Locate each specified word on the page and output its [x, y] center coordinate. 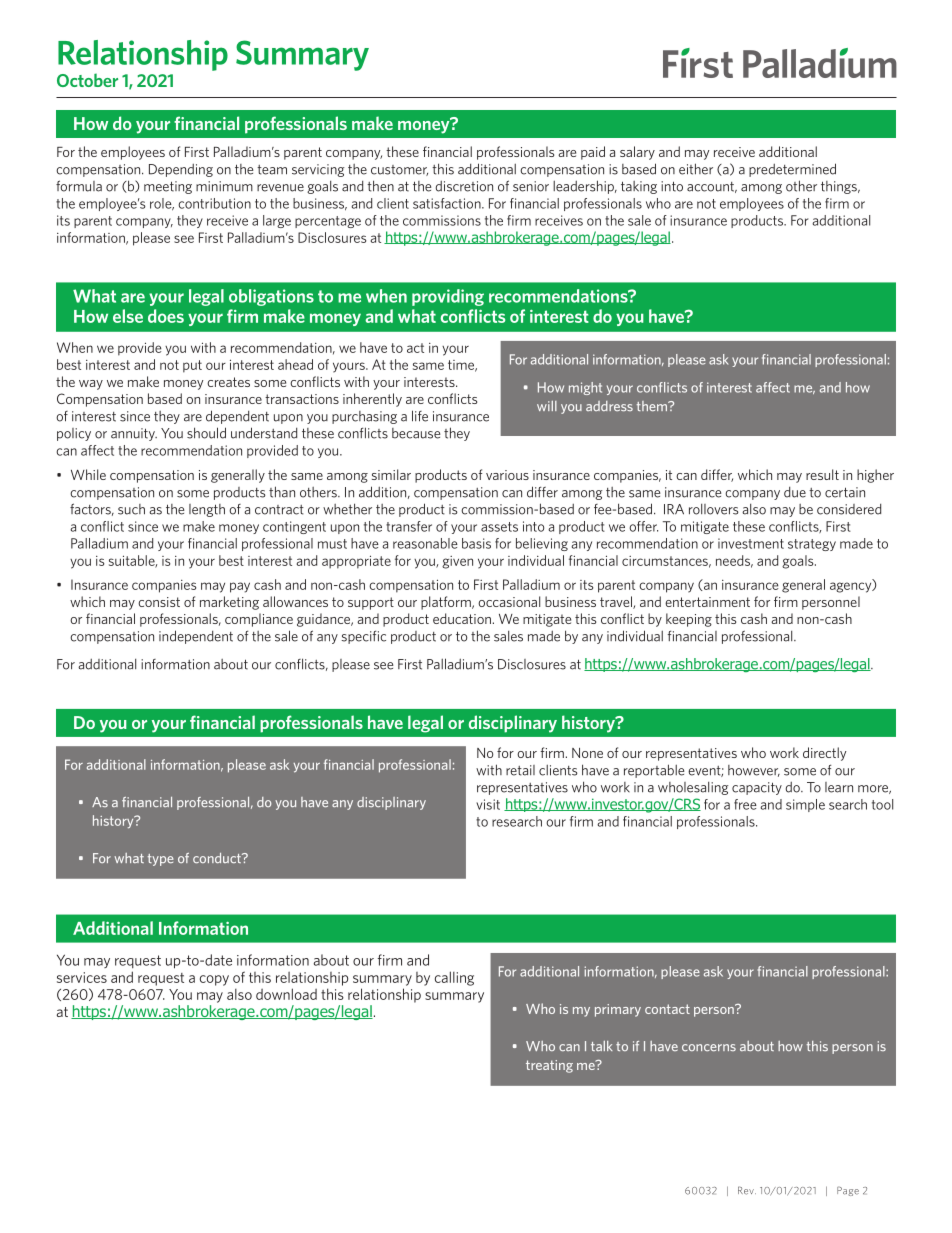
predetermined [792, 170]
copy [214, 980]
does [166, 316]
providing [448, 297]
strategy [812, 545]
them [653, 406]
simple [805, 805]
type [161, 860]
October [87, 80]
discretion [464, 186]
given [457, 562]
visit [488, 804]
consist [159, 602]
